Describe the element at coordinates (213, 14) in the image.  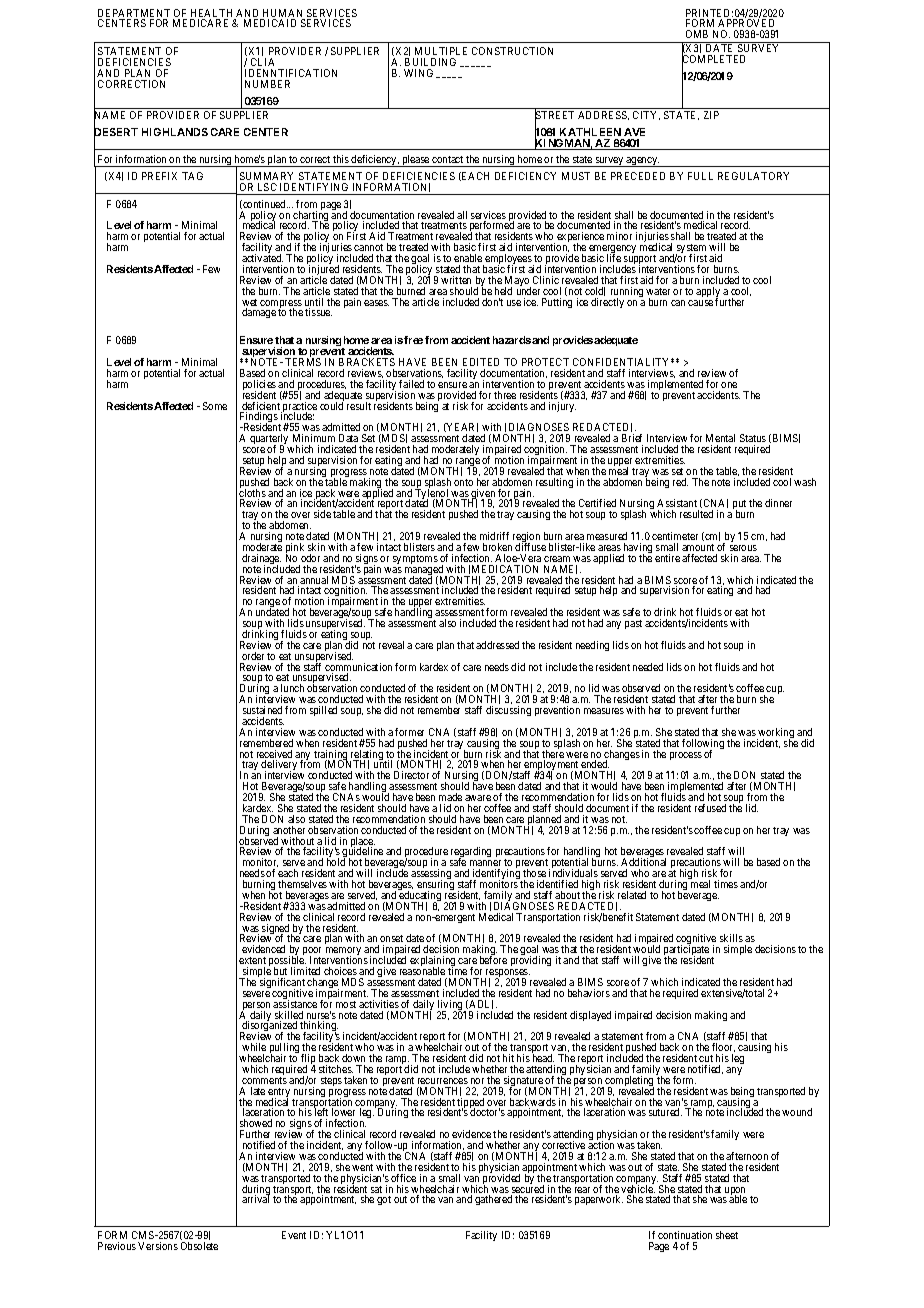
I see `HEALTH` at that location.
